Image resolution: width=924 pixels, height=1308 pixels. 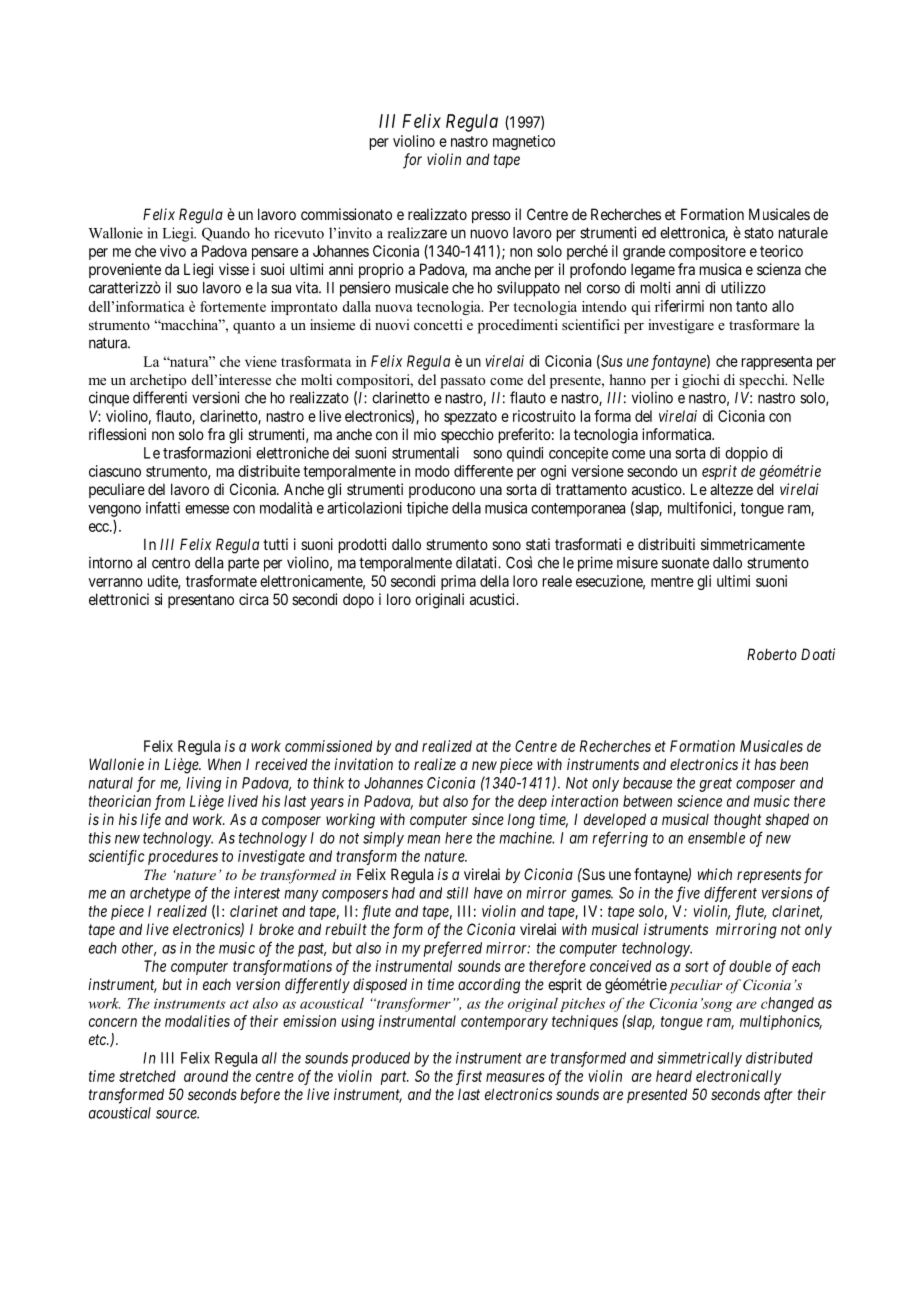 What do you see at coordinates (739, 1077) in the page?
I see `electronically` at bounding box center [739, 1077].
